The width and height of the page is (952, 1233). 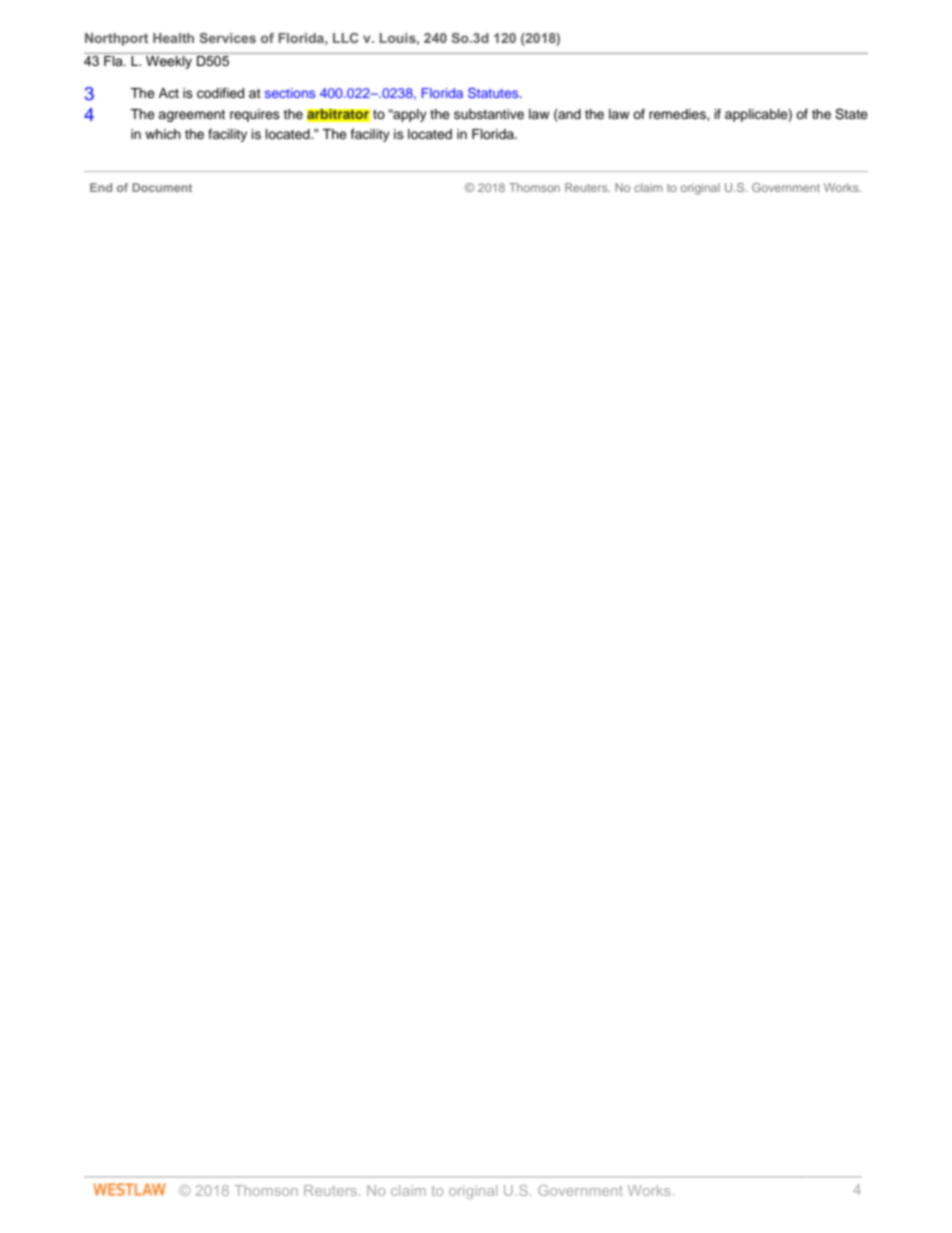 What do you see at coordinates (290, 93) in the page?
I see `sections` at bounding box center [290, 93].
